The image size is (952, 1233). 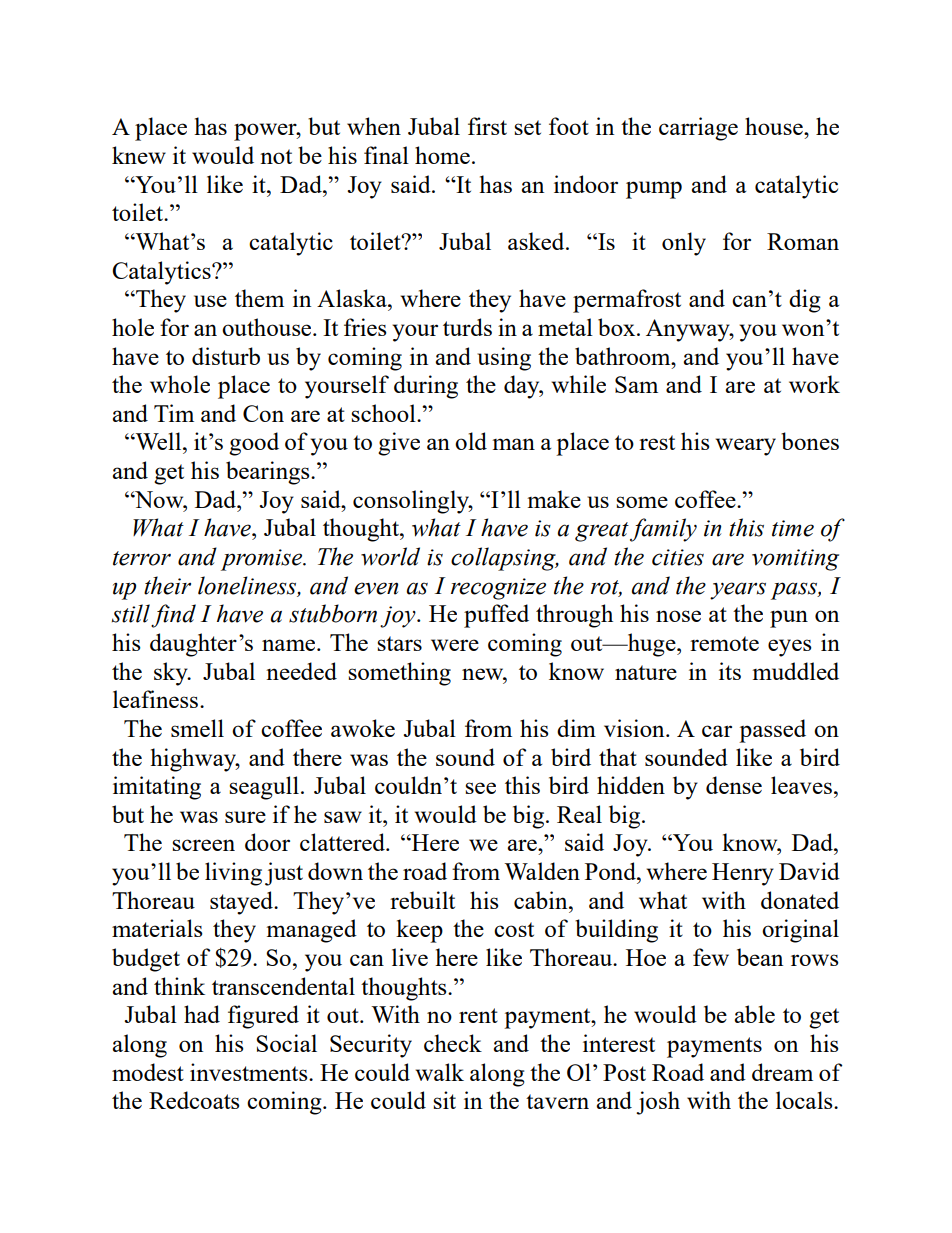 What do you see at coordinates (442, 155) in the screenshot?
I see `home` at bounding box center [442, 155].
